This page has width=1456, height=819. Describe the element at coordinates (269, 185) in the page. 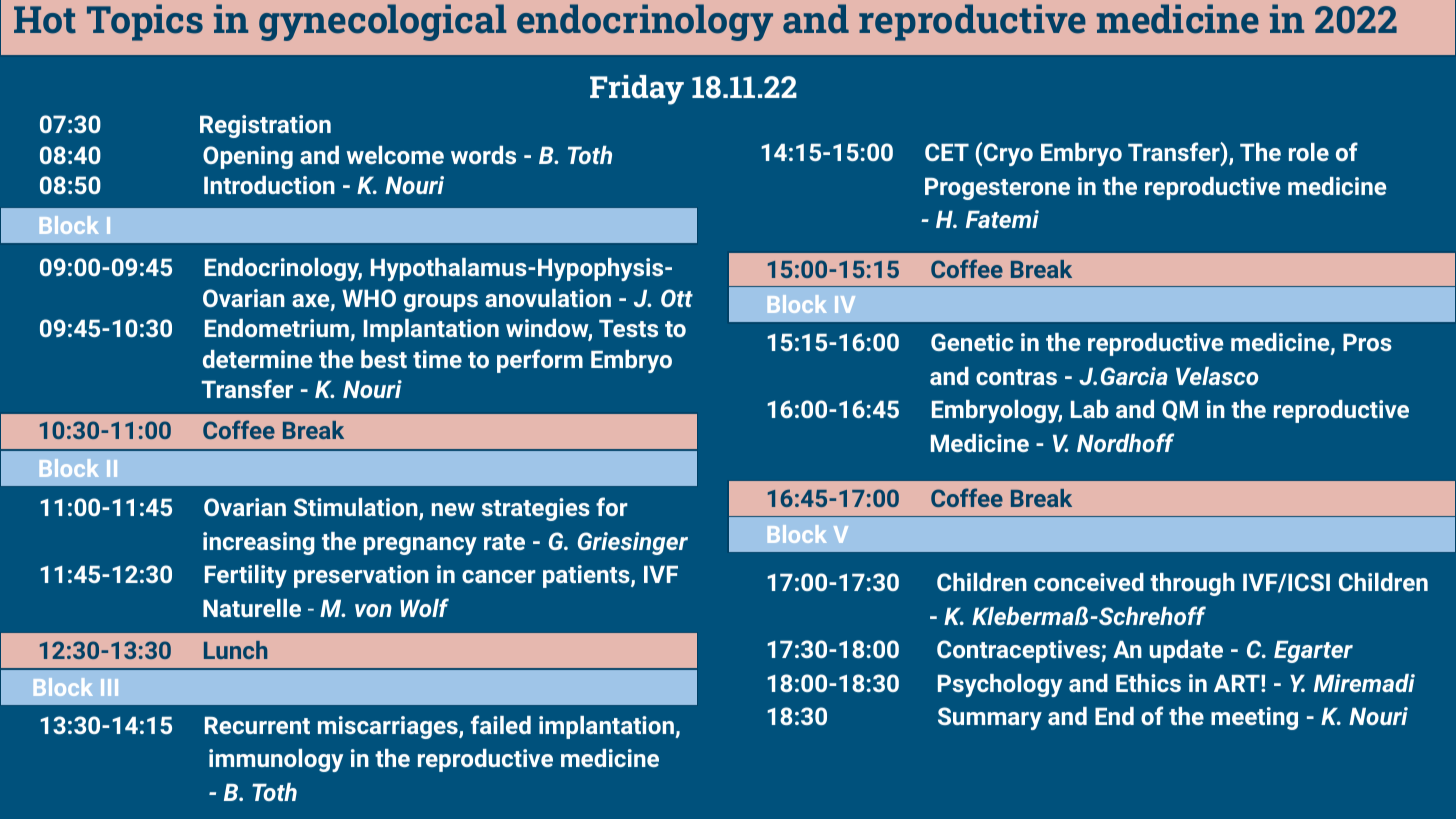

I see `Introduction` at that location.
